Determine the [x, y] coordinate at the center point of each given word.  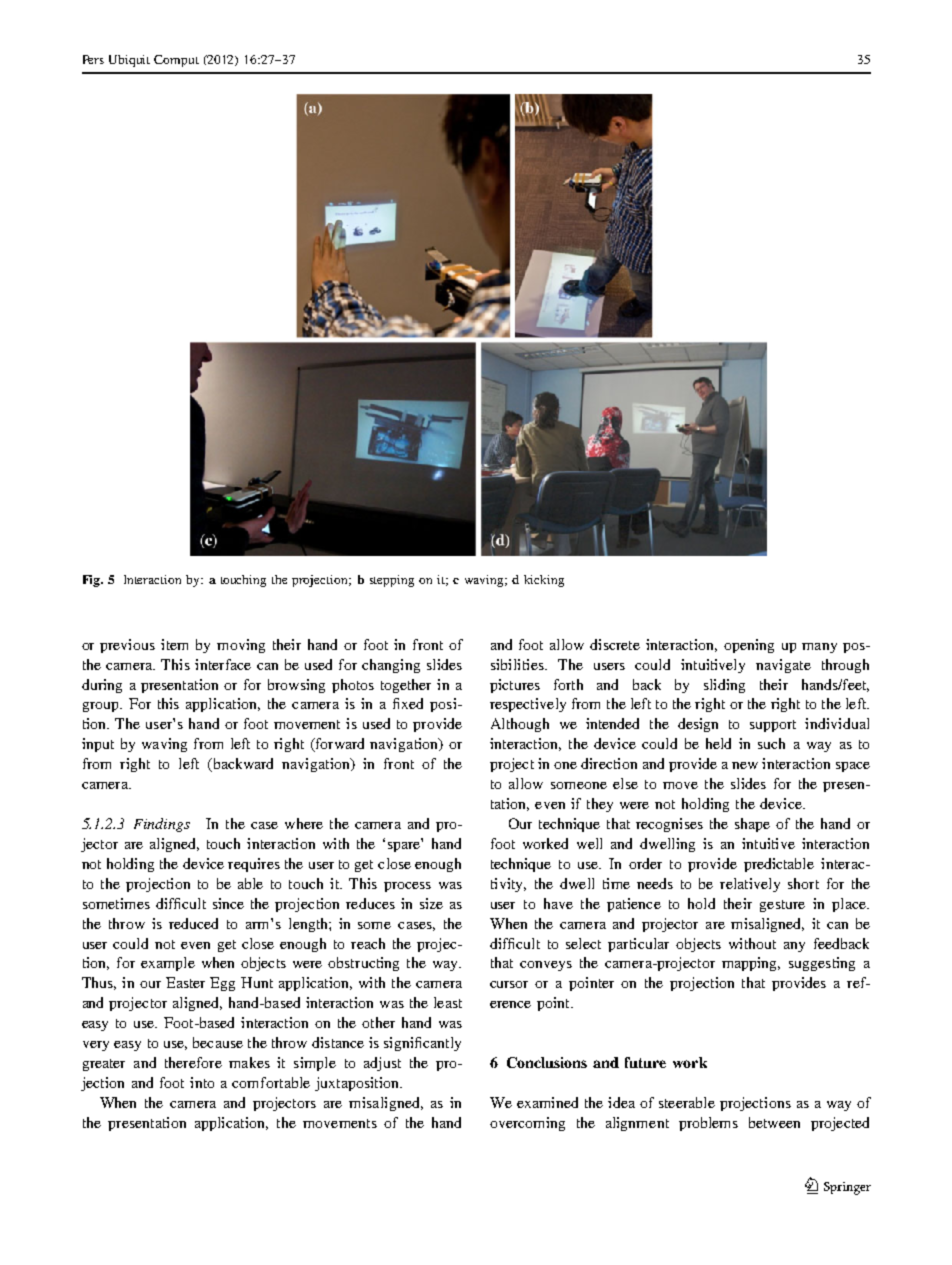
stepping [392, 581]
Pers [93, 59]
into [202, 1082]
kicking [544, 581]
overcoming [527, 1124]
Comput [176, 61]
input [98, 745]
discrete [615, 644]
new [745, 765]
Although [520, 725]
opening [749, 646]
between [774, 1122]
